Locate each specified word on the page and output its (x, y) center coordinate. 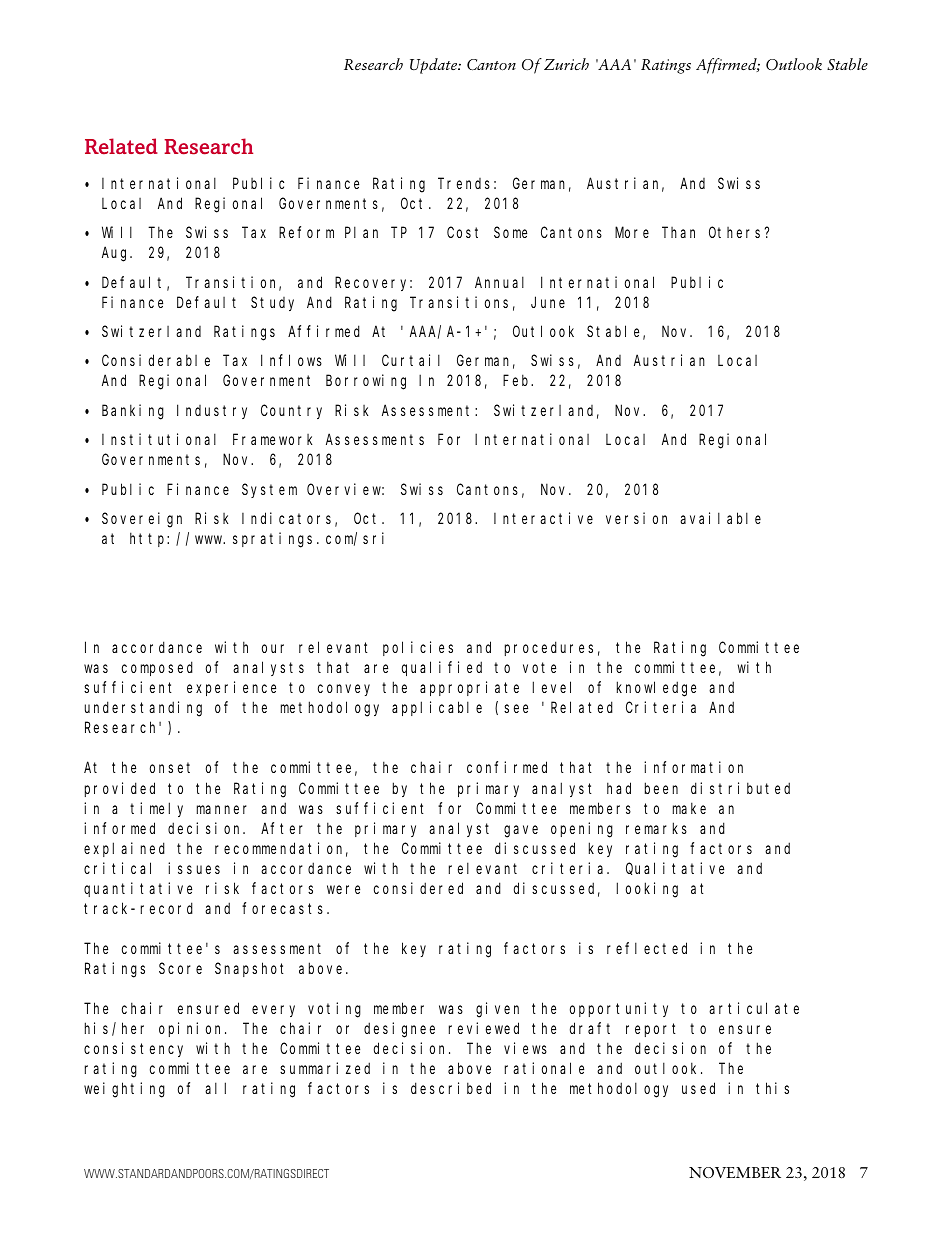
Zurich (566, 64)
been (661, 788)
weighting (124, 1090)
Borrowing (366, 382)
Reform (306, 232)
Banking (133, 412)
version (636, 518)
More (632, 233)
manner (222, 809)
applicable (437, 708)
